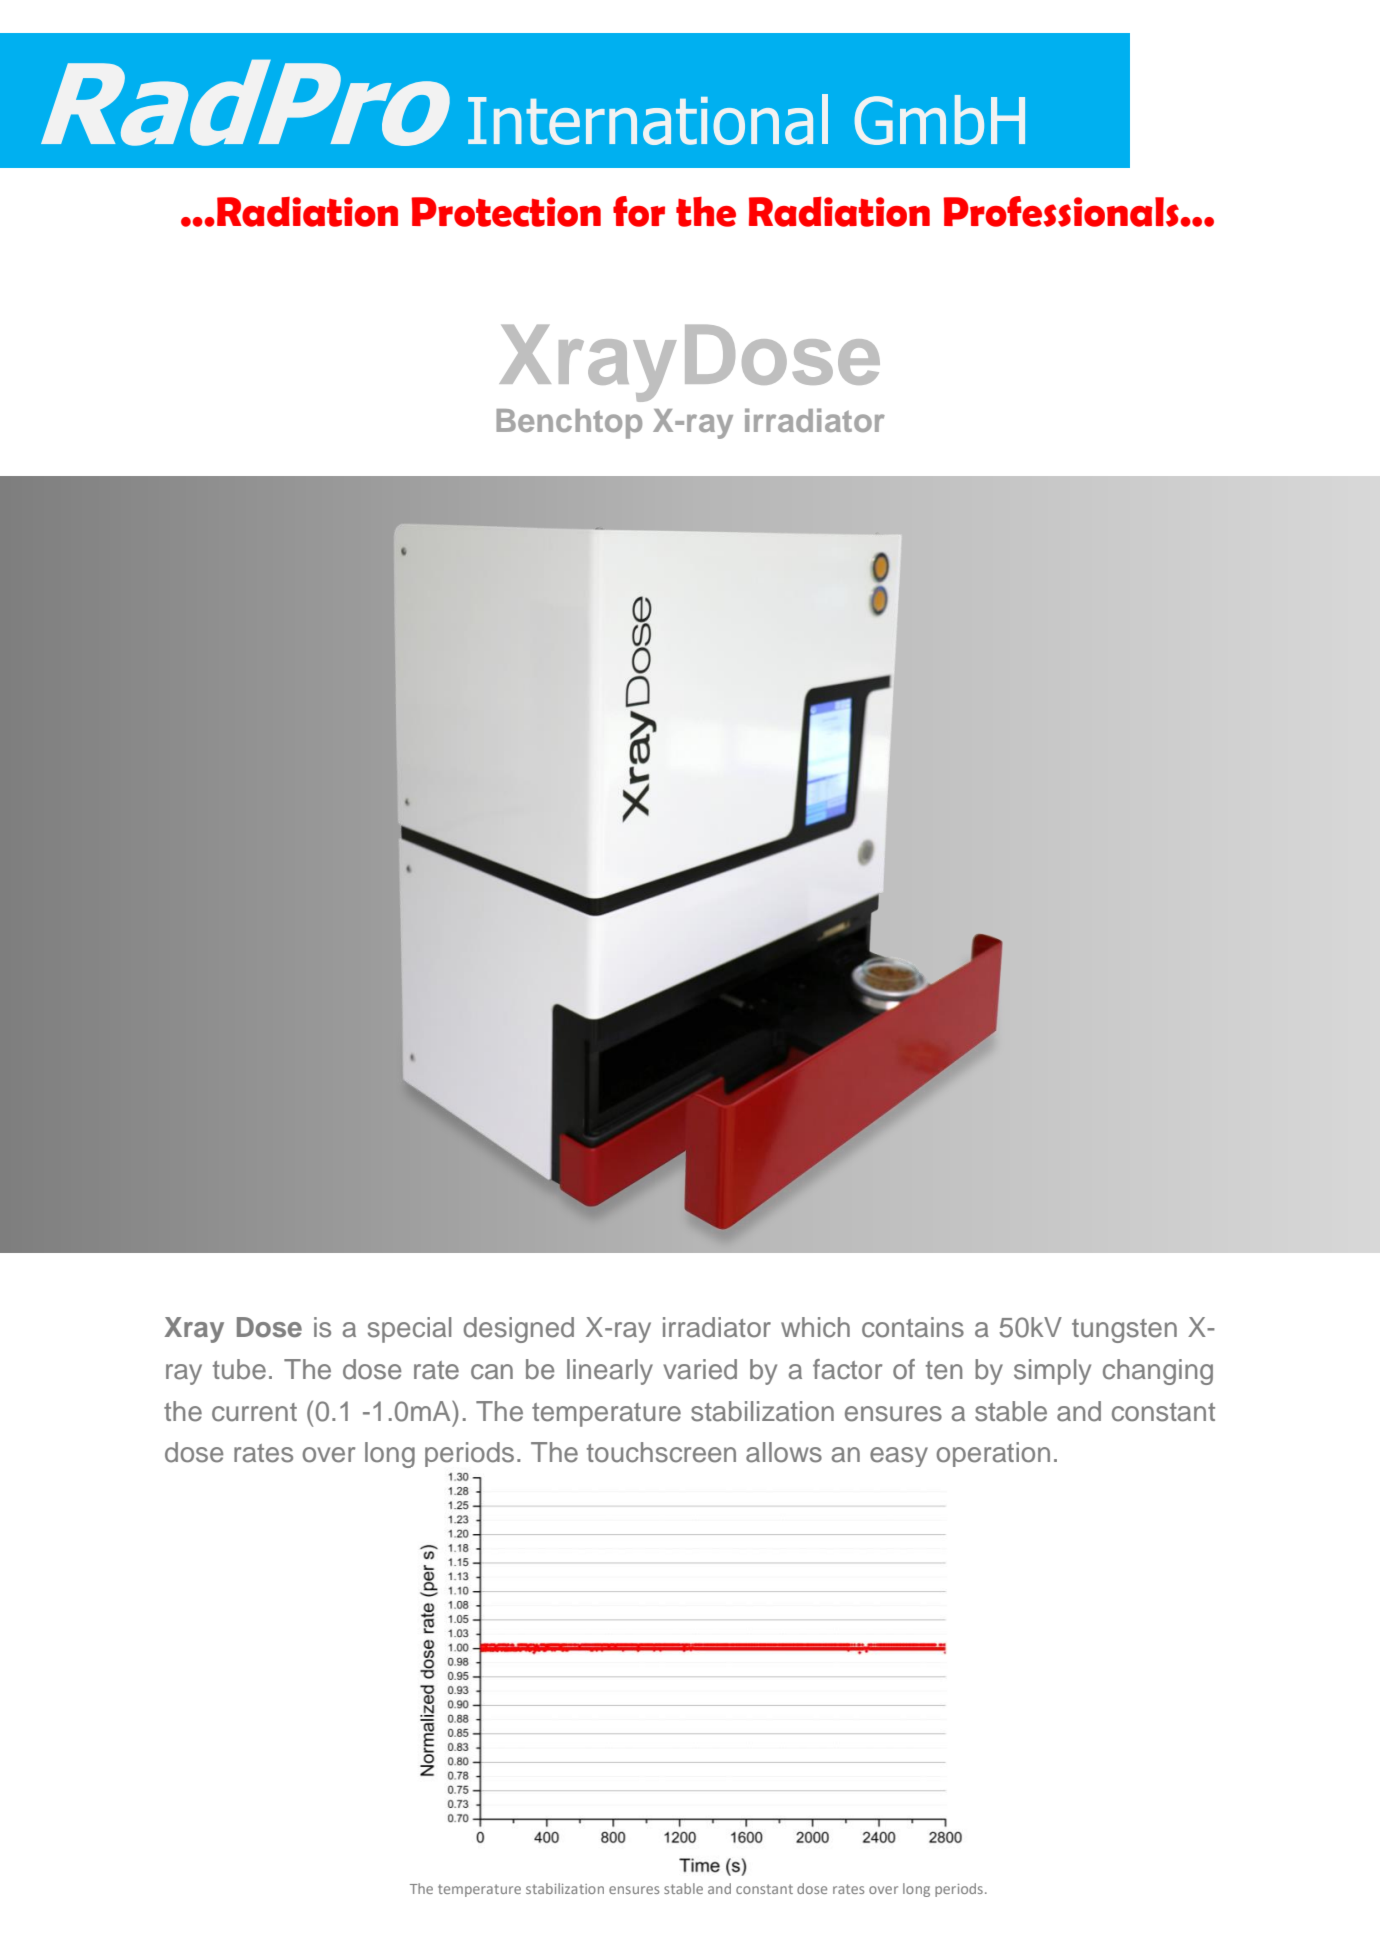 The height and width of the screenshot is (1952, 1380). What do you see at coordinates (913, 1327) in the screenshot?
I see `contains` at bounding box center [913, 1327].
